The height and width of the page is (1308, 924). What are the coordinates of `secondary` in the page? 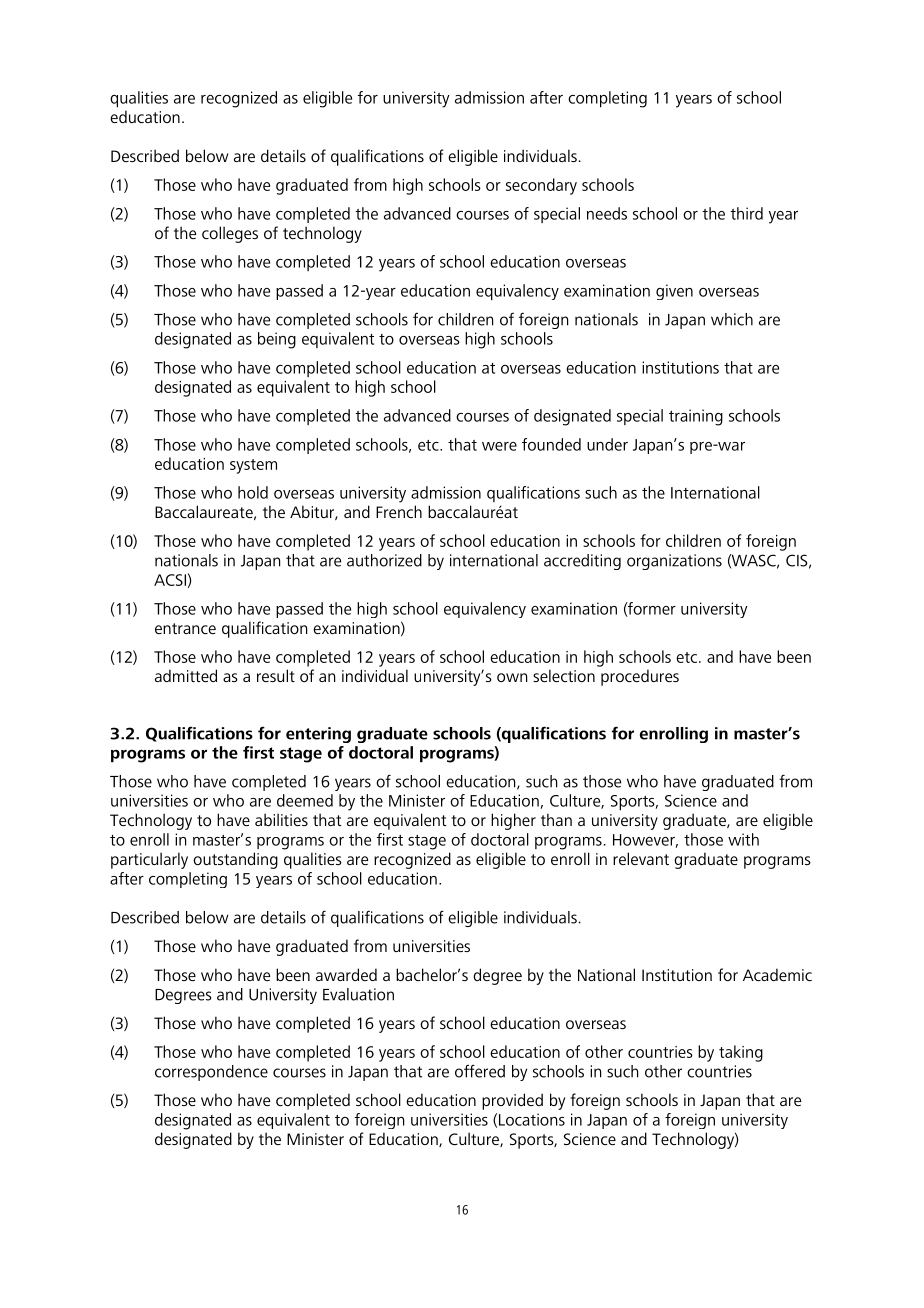 It's located at (541, 186).
